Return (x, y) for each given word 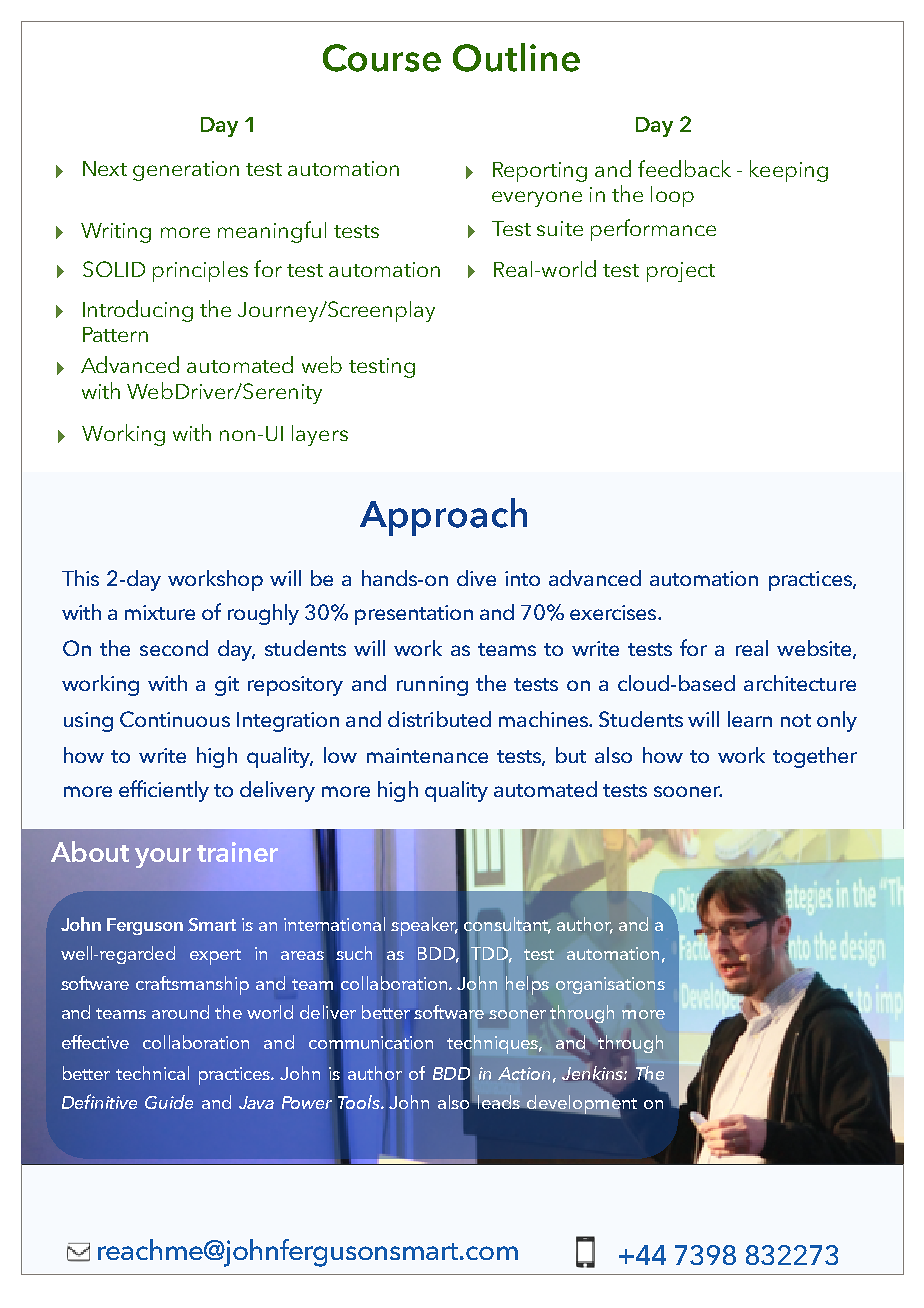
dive (476, 578)
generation (186, 171)
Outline (516, 57)
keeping (789, 171)
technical (152, 1073)
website (815, 649)
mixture (160, 612)
